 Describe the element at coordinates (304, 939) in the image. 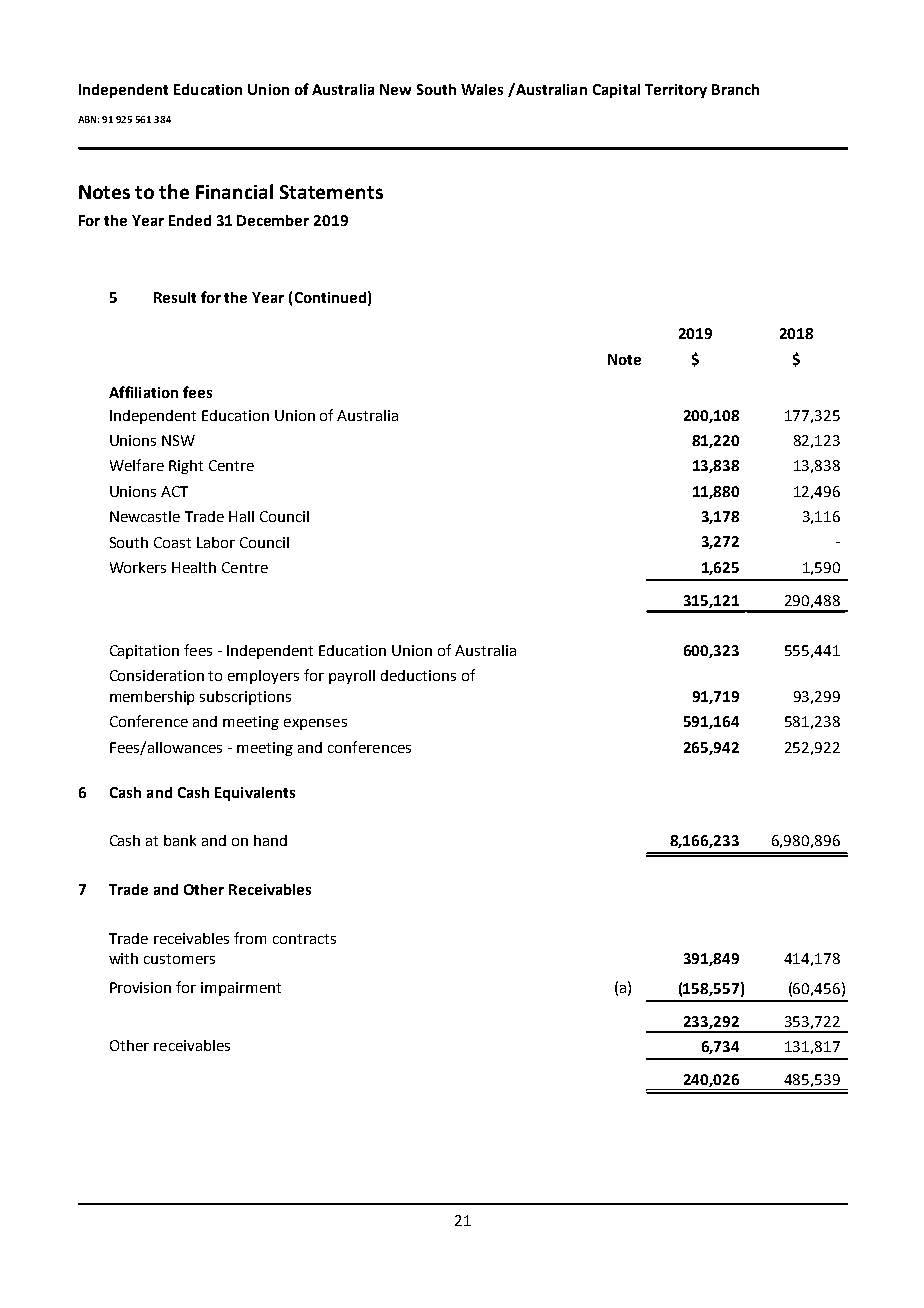

I see `contracts` at that location.
